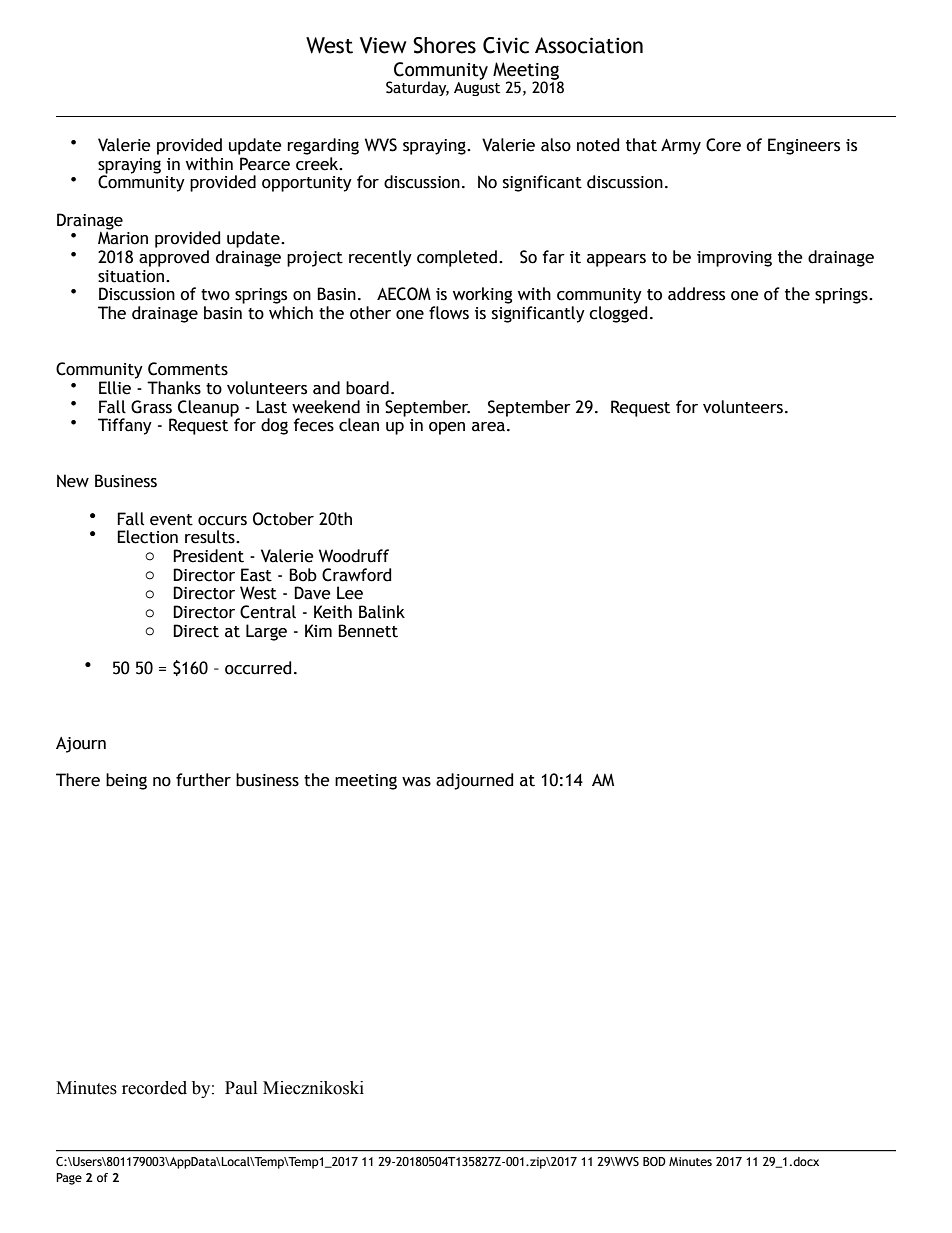  Describe the element at coordinates (241, 1088) in the screenshot. I see `Paul` at that location.
